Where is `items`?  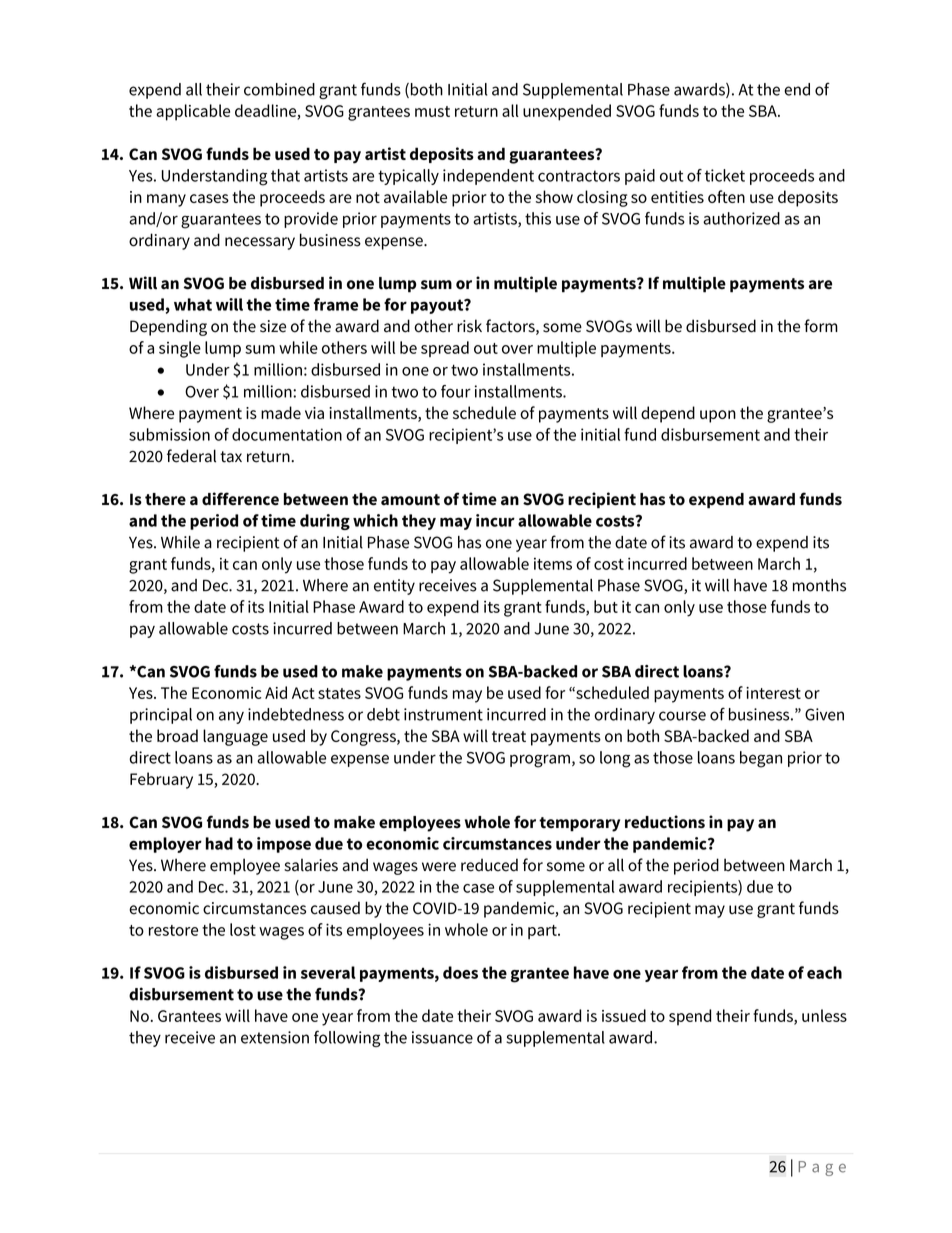
items is located at coordinates (553, 564).
